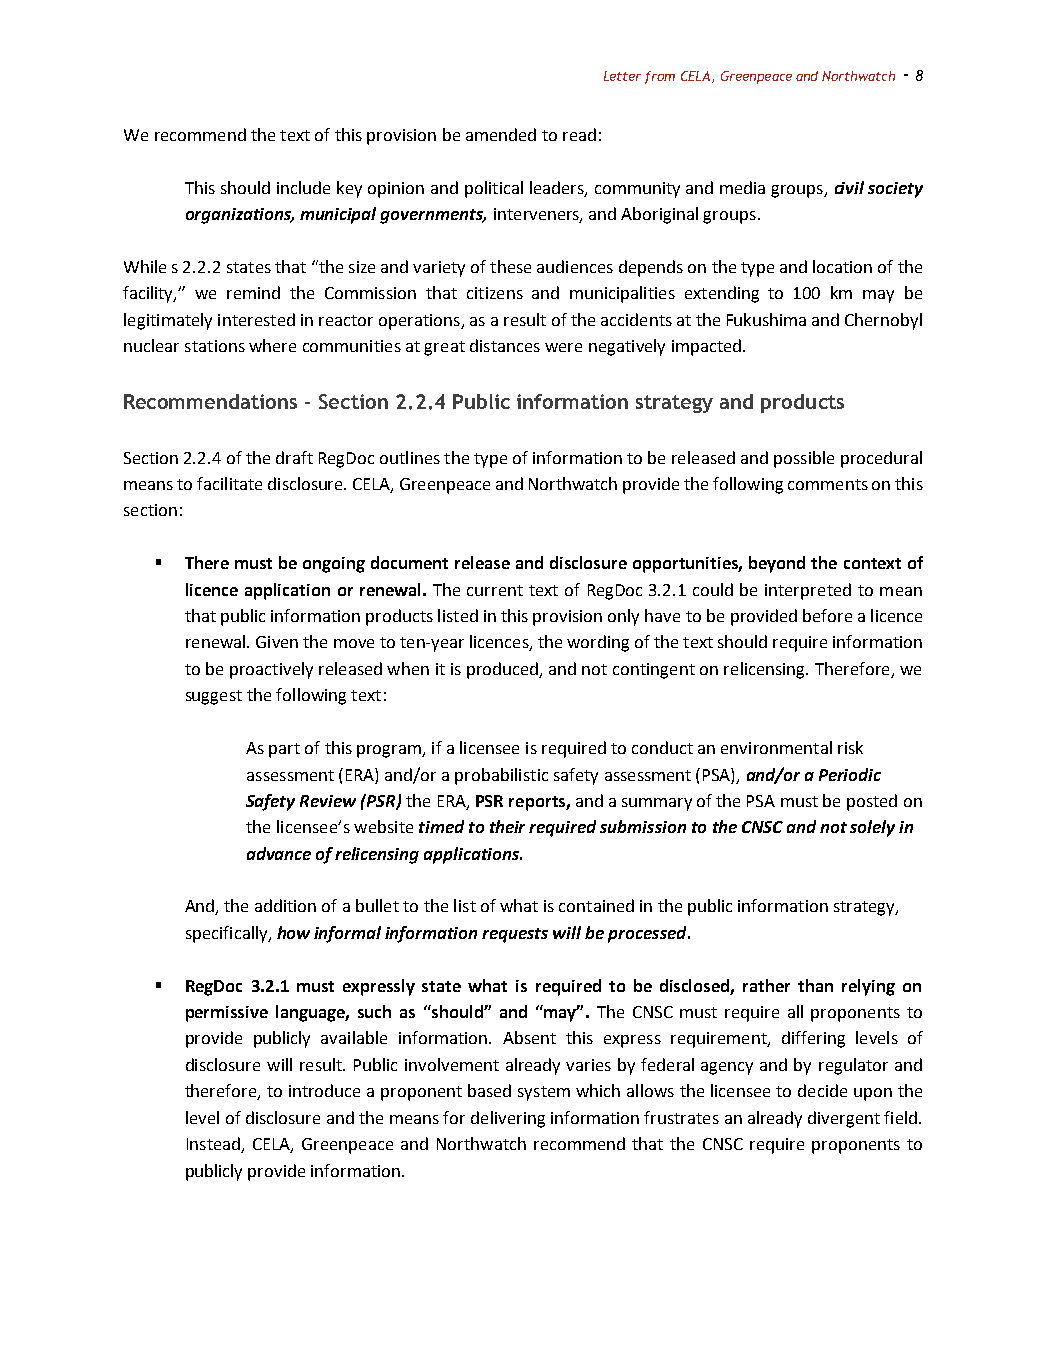 The image size is (1046, 1354). What do you see at coordinates (303, 187) in the document?
I see `include` at bounding box center [303, 187].
